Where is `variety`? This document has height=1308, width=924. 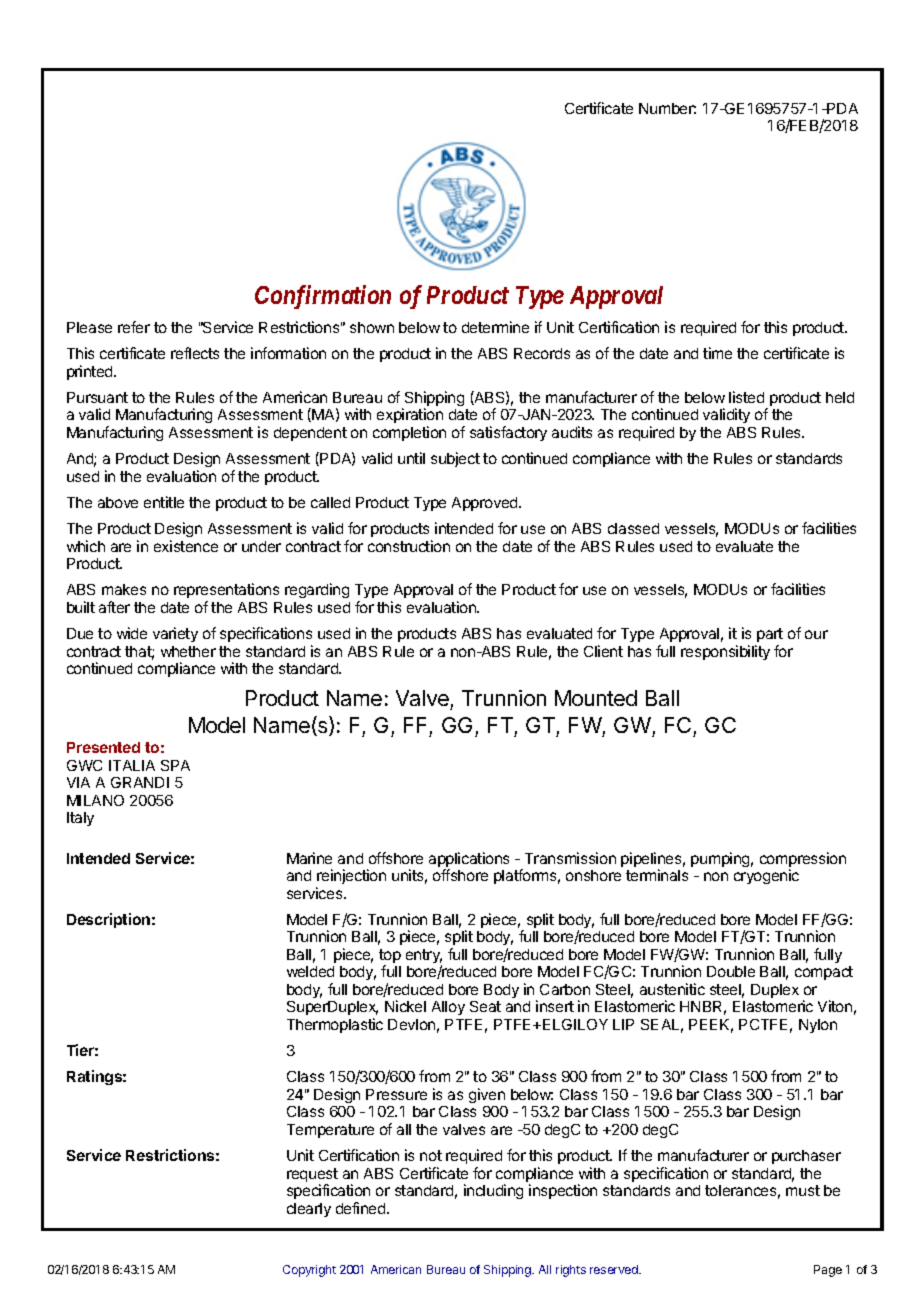 variety is located at coordinates (175, 634).
